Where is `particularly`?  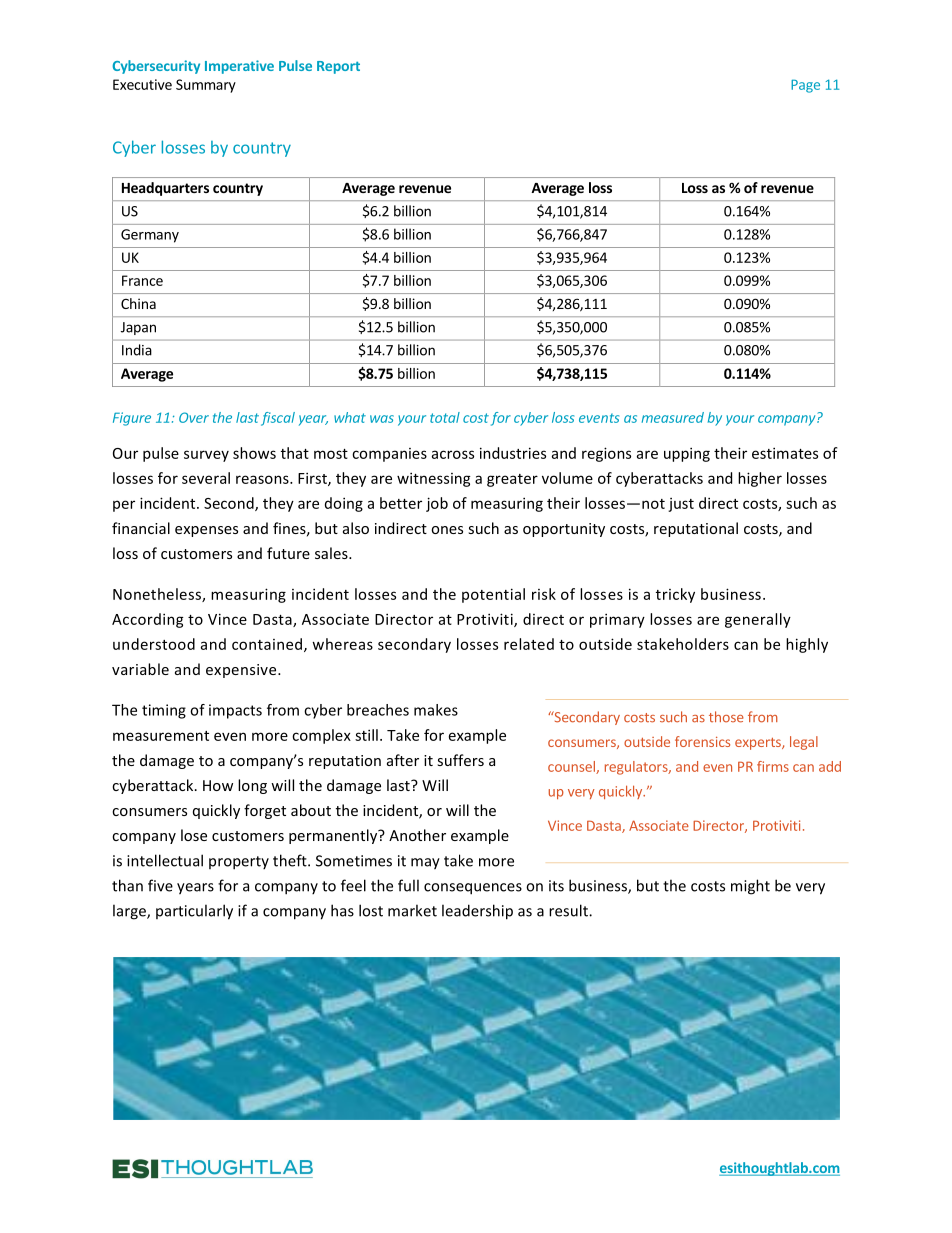 particularly is located at coordinates (194, 912).
